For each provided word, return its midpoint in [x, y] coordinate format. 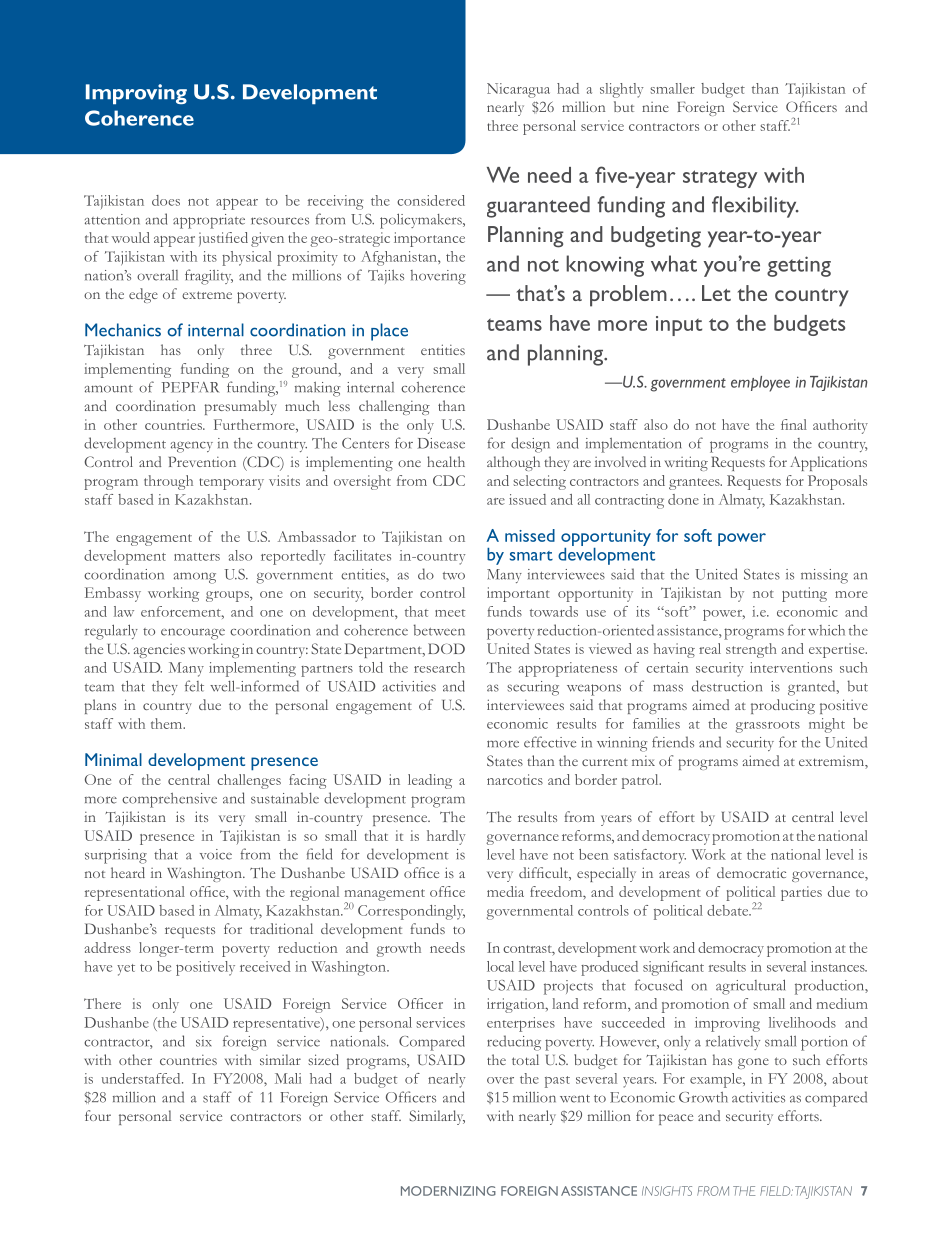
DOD [446, 648]
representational [135, 893]
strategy [720, 179]
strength [751, 650]
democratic [751, 872]
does [166, 200]
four [98, 1115]
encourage [193, 634]
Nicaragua [518, 90]
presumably [240, 407]
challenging [394, 407]
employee [760, 384]
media [505, 891]
